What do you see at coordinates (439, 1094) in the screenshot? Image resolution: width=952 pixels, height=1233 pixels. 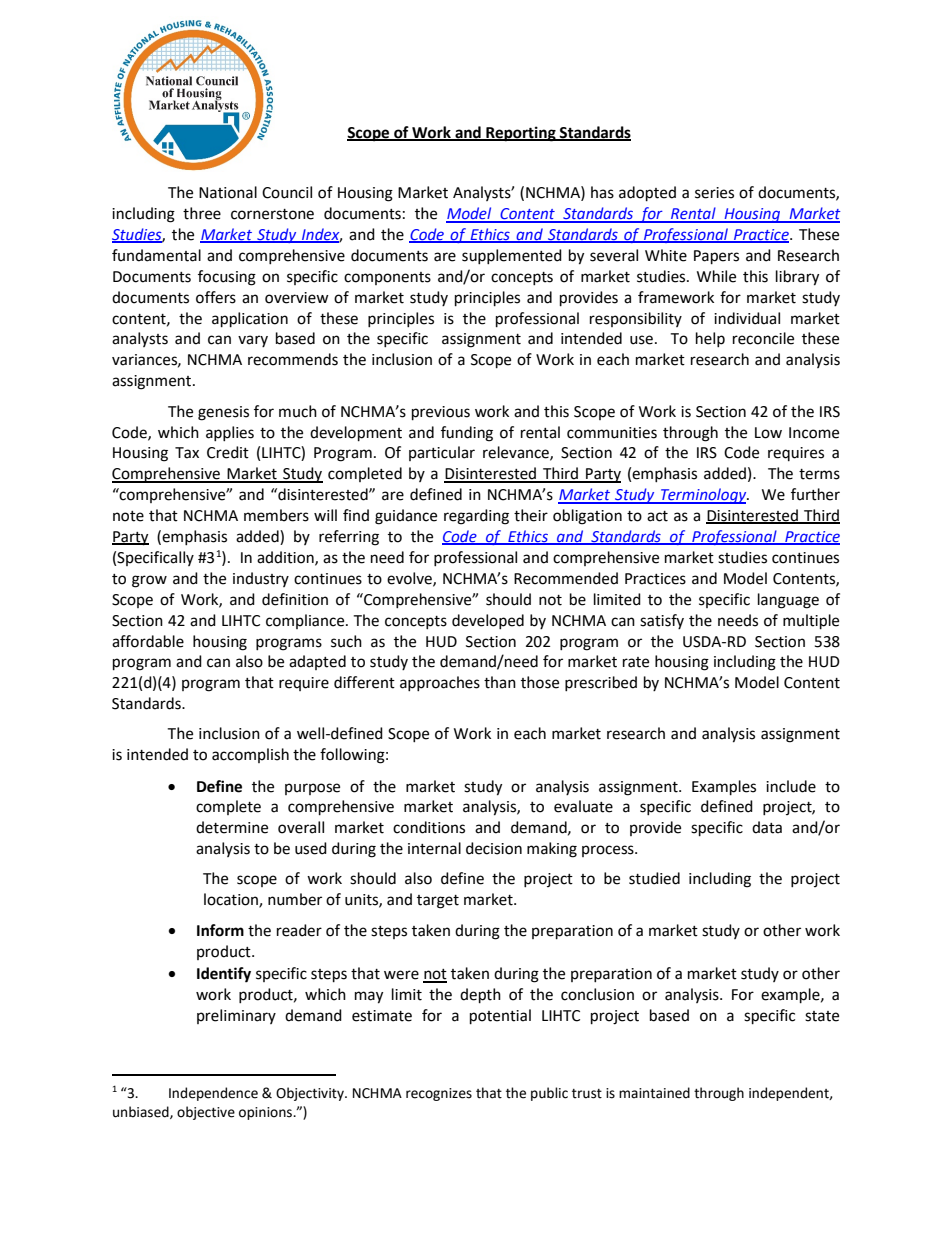 I see `recognizes` at bounding box center [439, 1094].
